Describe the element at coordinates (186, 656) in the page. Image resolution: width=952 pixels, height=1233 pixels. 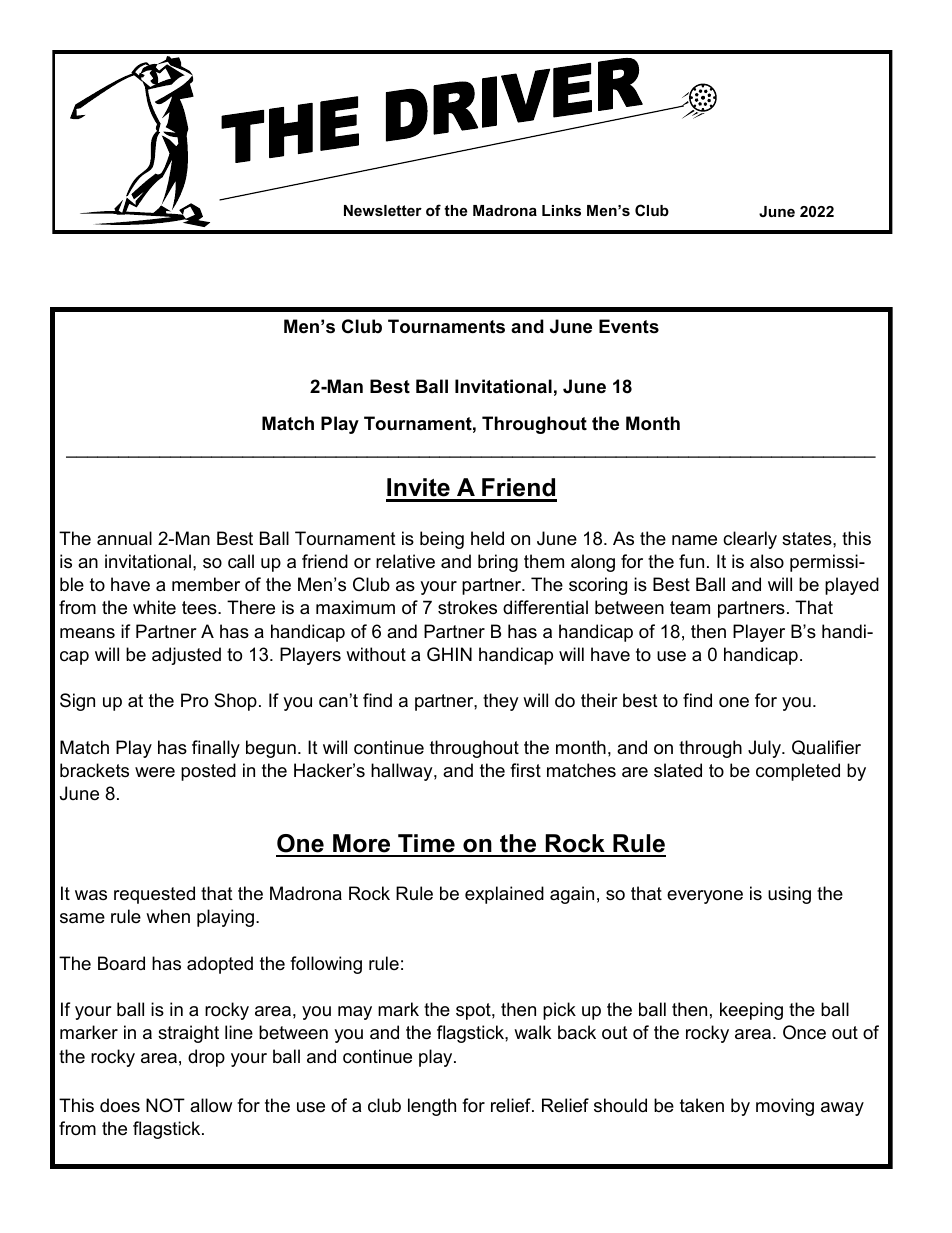
I see `adjusted` at that location.
